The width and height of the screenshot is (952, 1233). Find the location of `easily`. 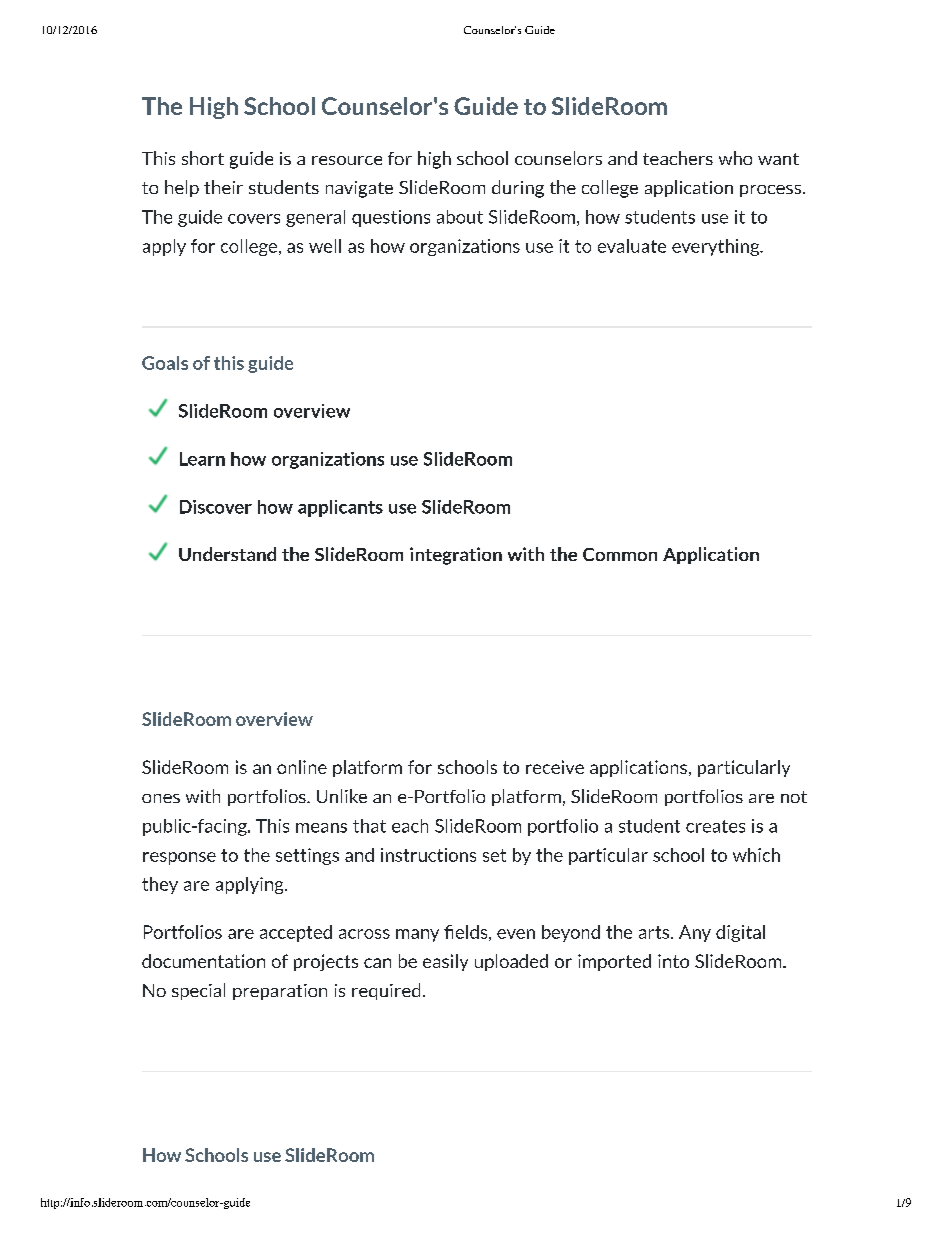

easily is located at coordinates (445, 962).
